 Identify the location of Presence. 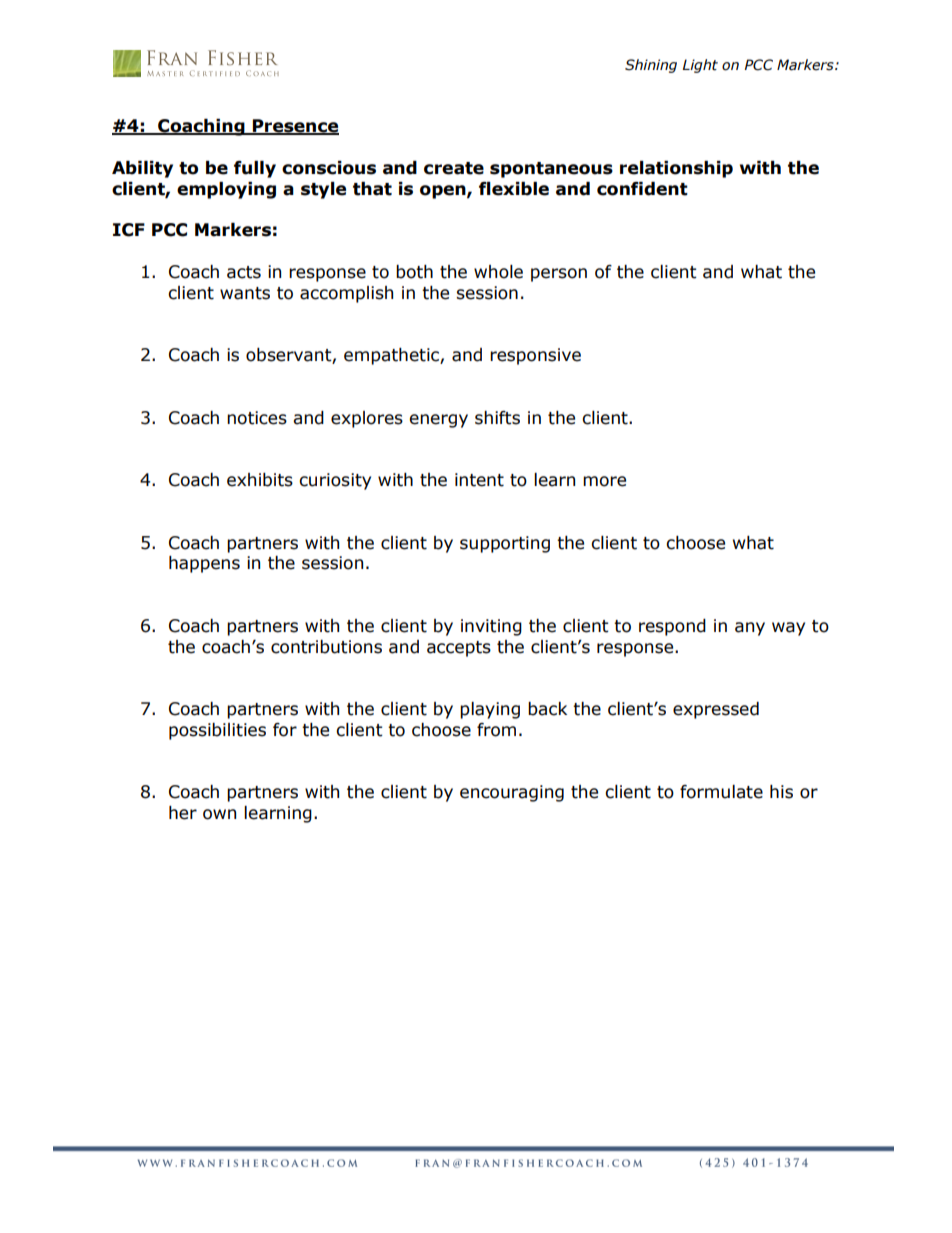
(295, 127).
